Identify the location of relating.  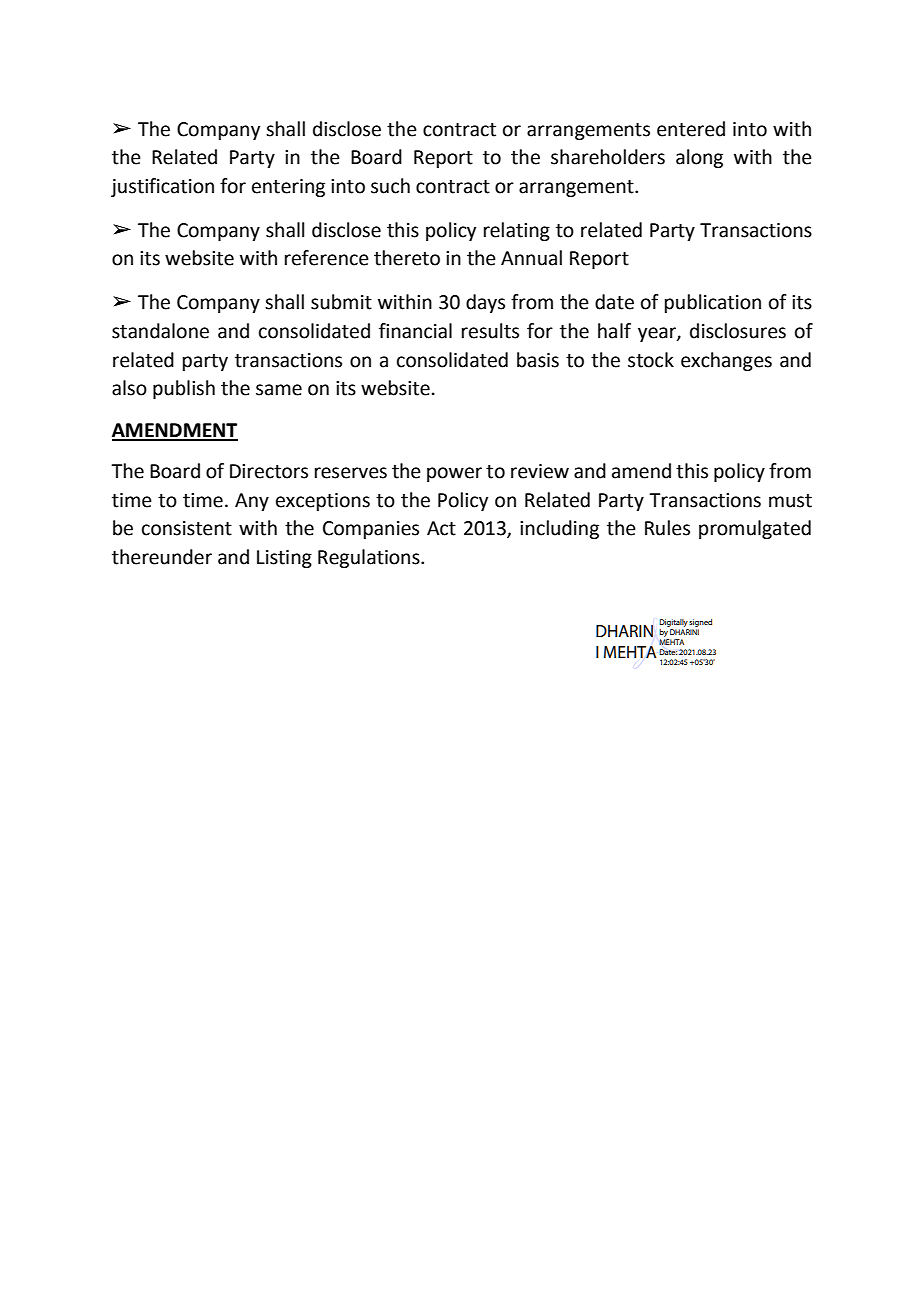
(517, 231).
